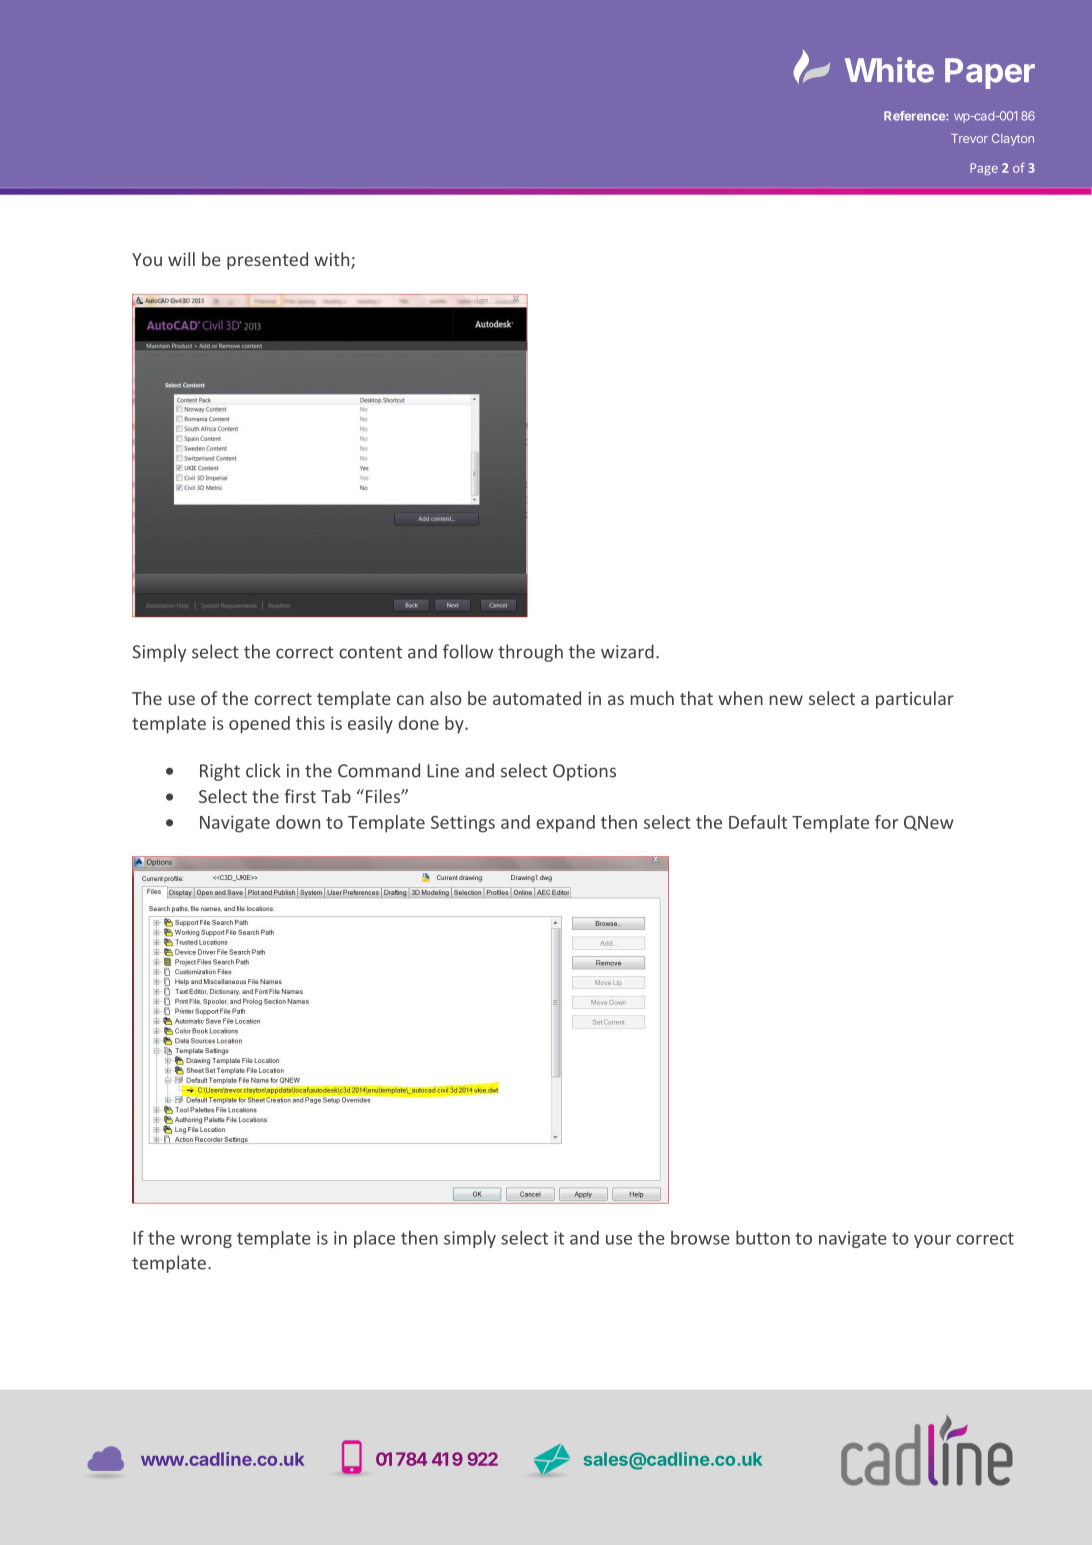 This image has width=1092, height=1545. I want to click on content, so click(370, 652).
